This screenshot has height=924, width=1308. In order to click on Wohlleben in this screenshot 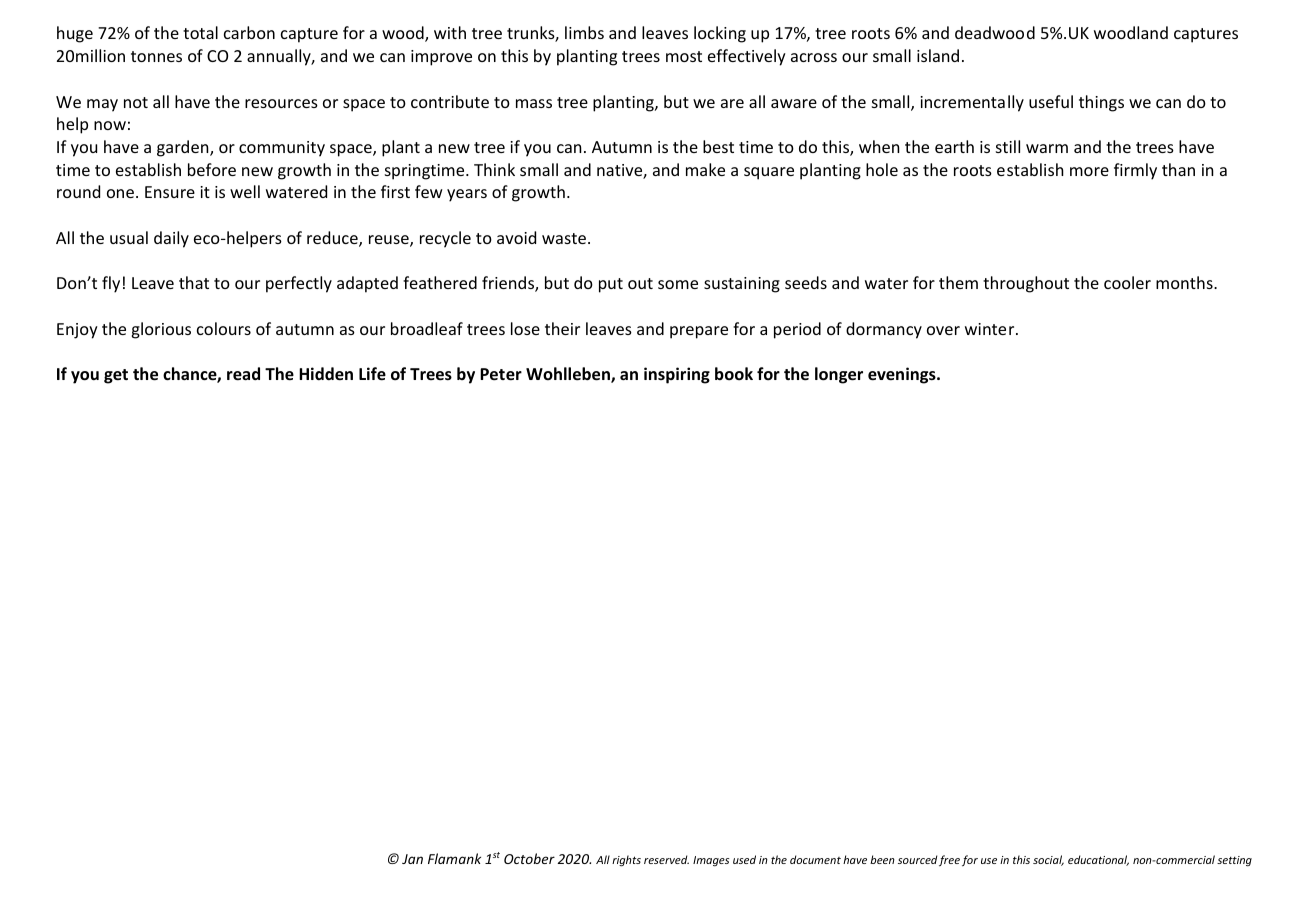, I will do `click(569, 375)`.
